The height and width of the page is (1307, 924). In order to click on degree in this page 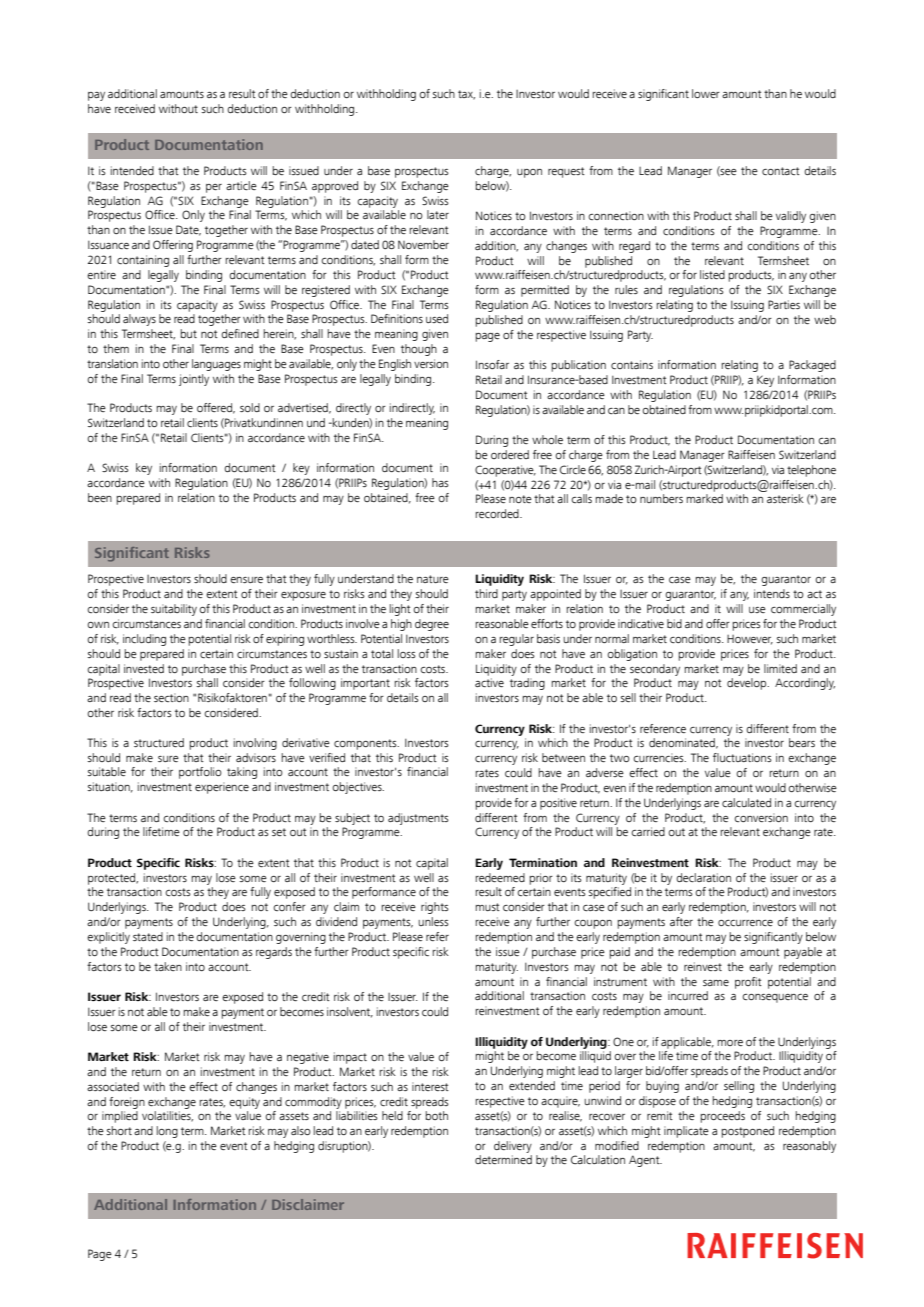, I will do `click(432, 625)`.
